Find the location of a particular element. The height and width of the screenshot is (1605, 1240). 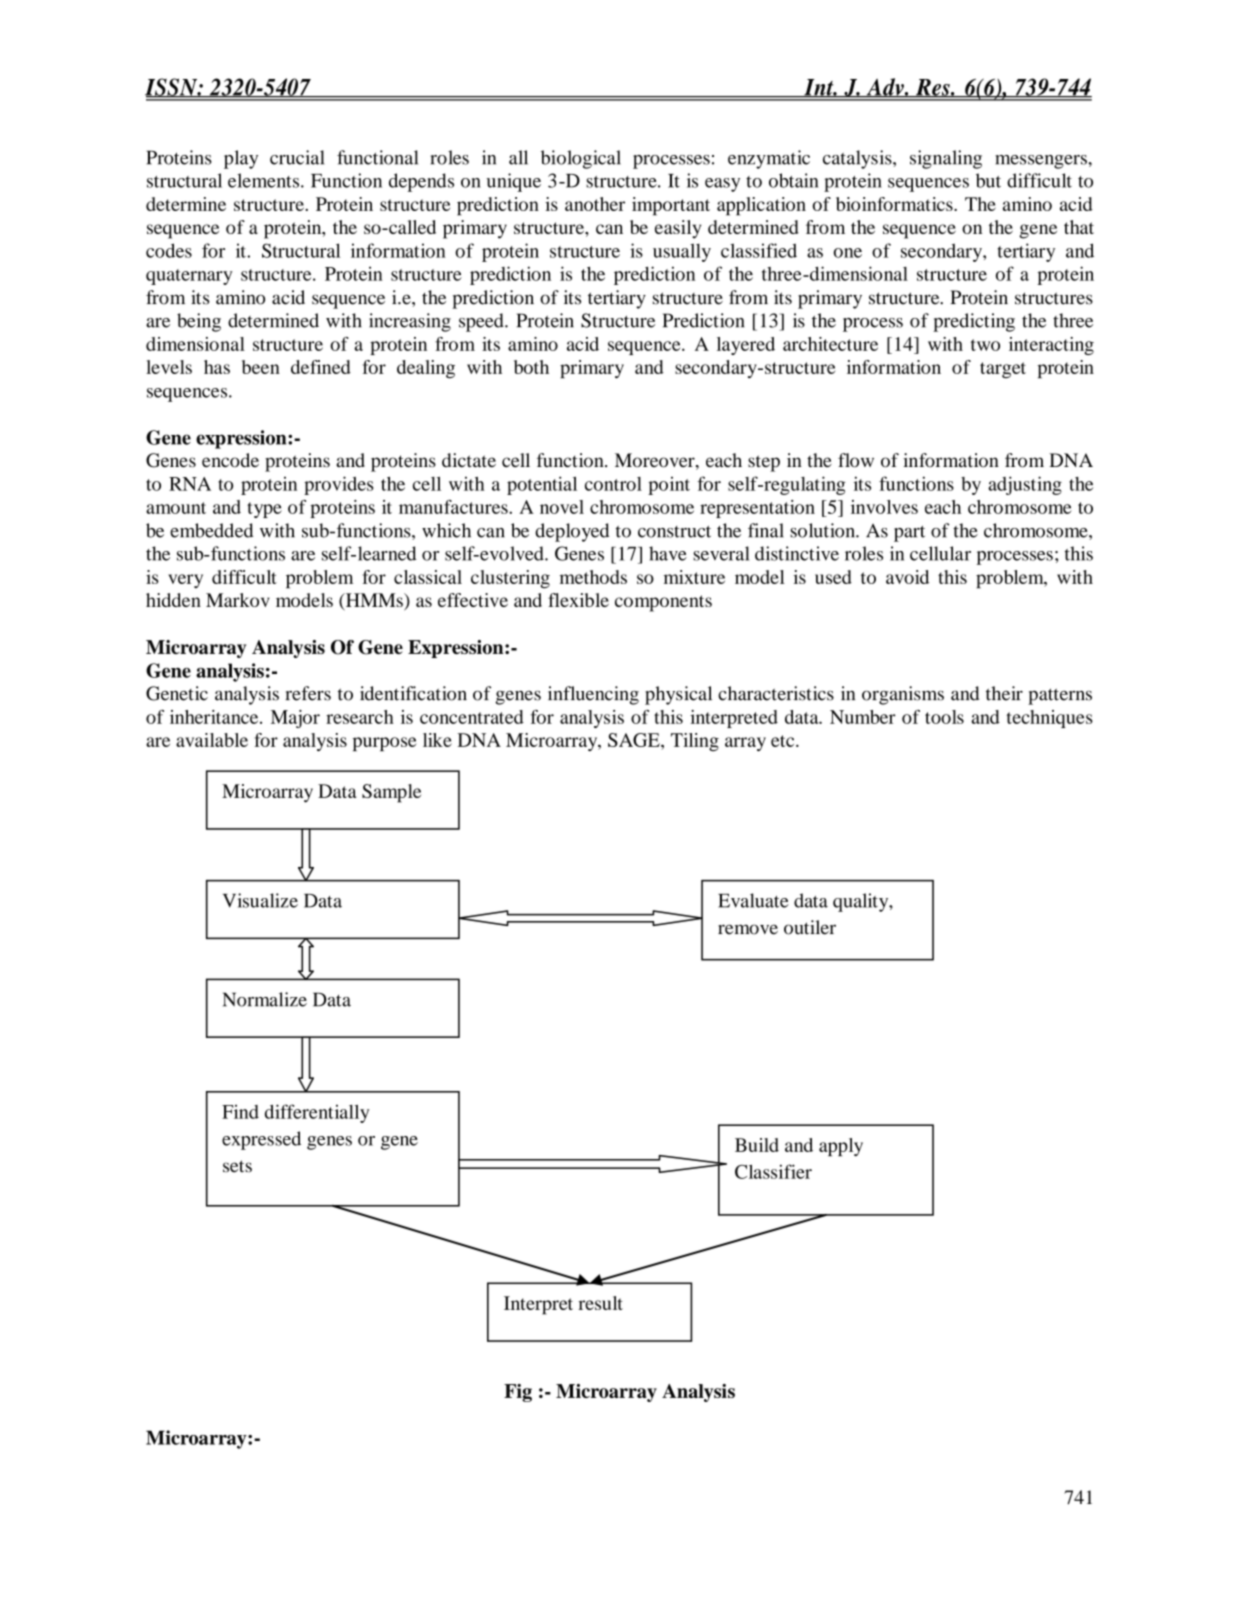

another is located at coordinates (595, 204).
